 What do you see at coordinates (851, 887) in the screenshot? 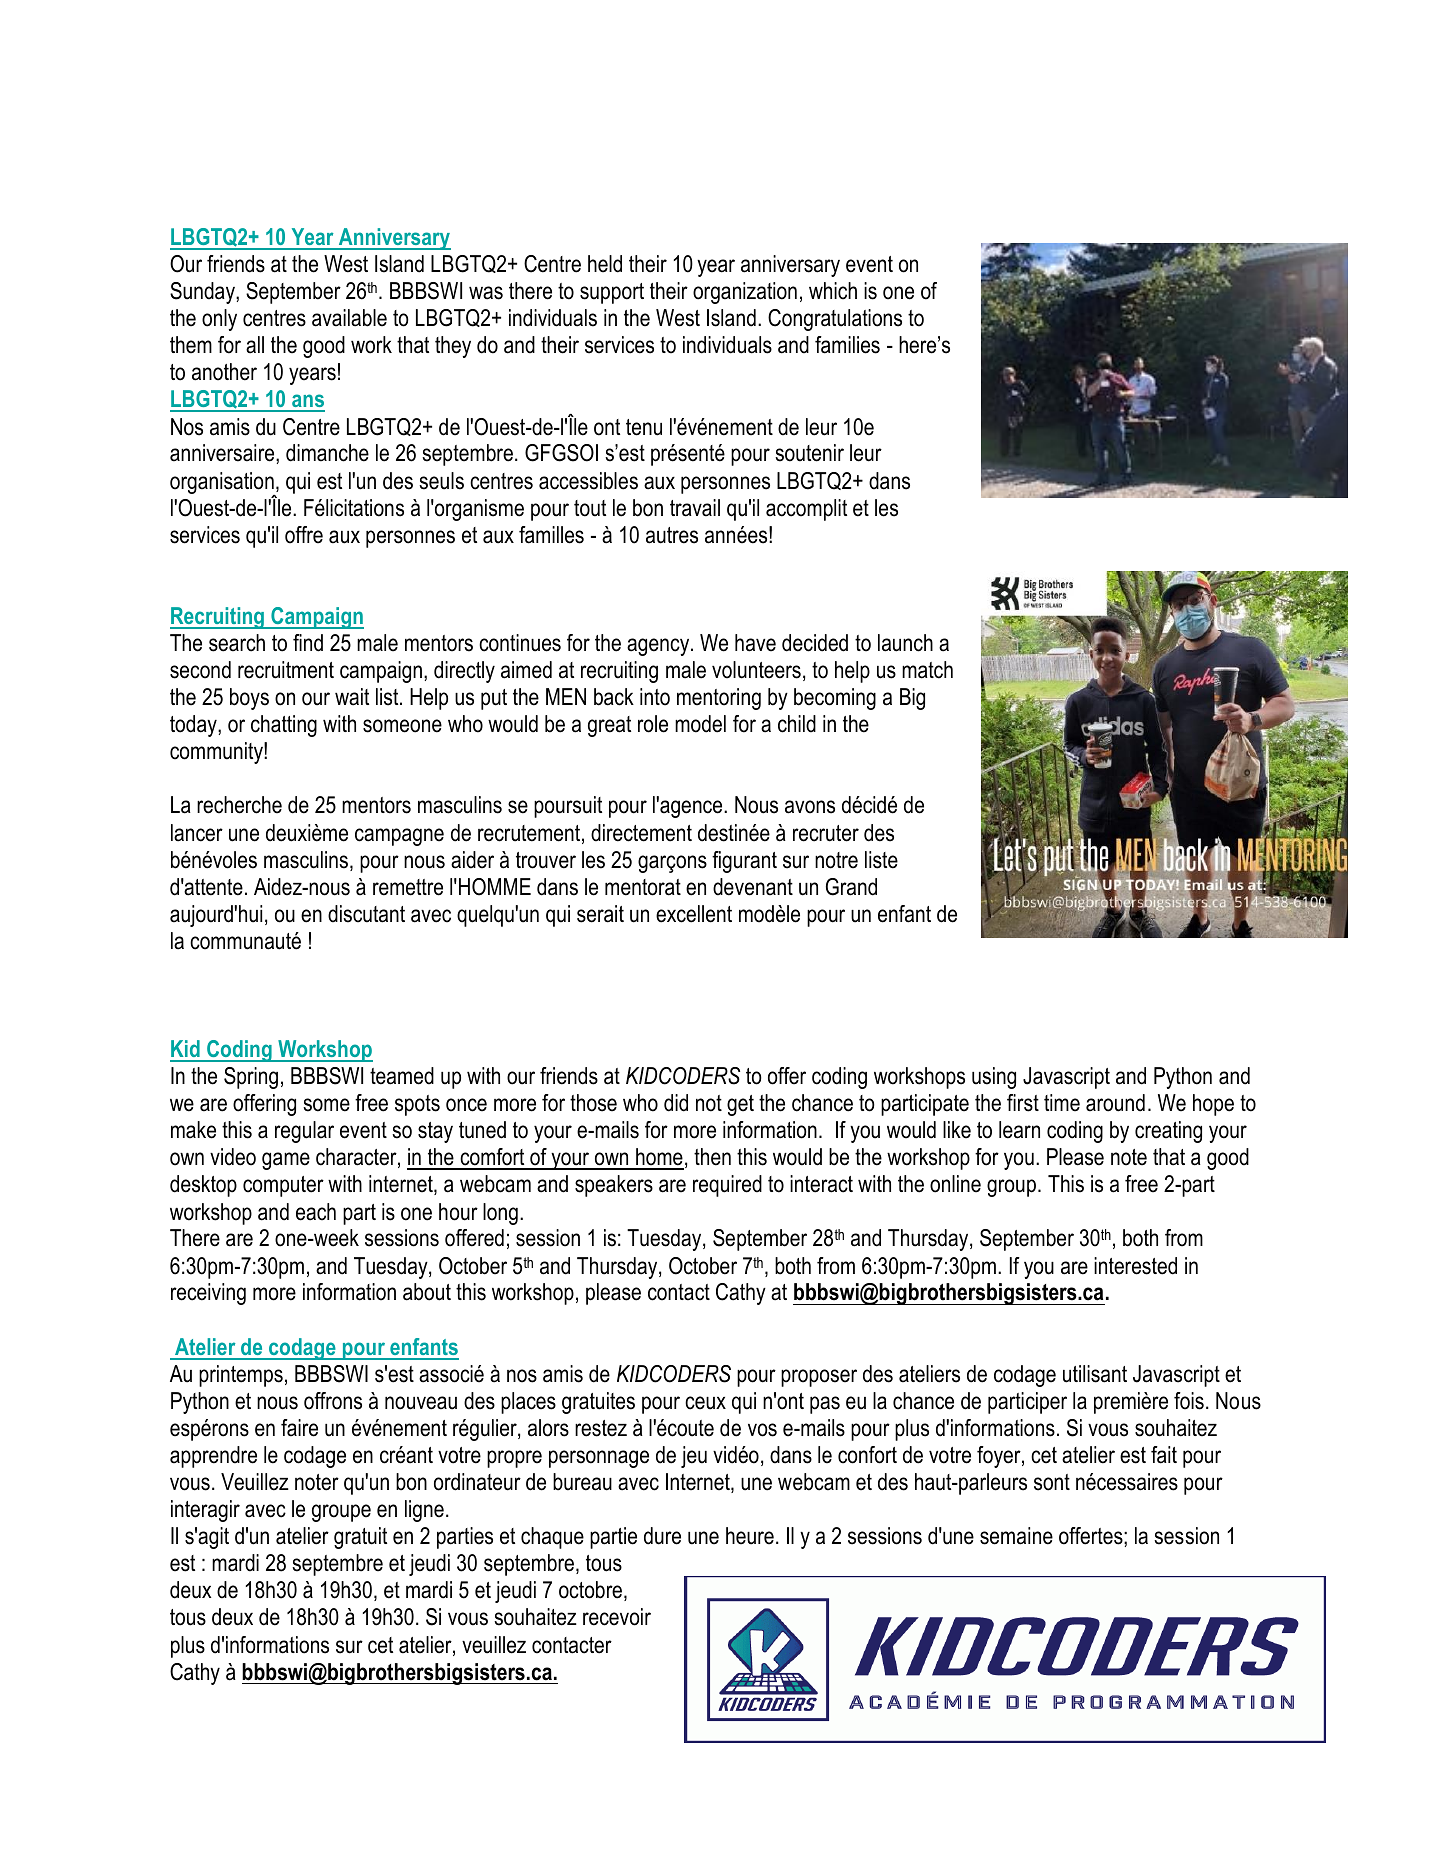
I see `Grand` at bounding box center [851, 887].
